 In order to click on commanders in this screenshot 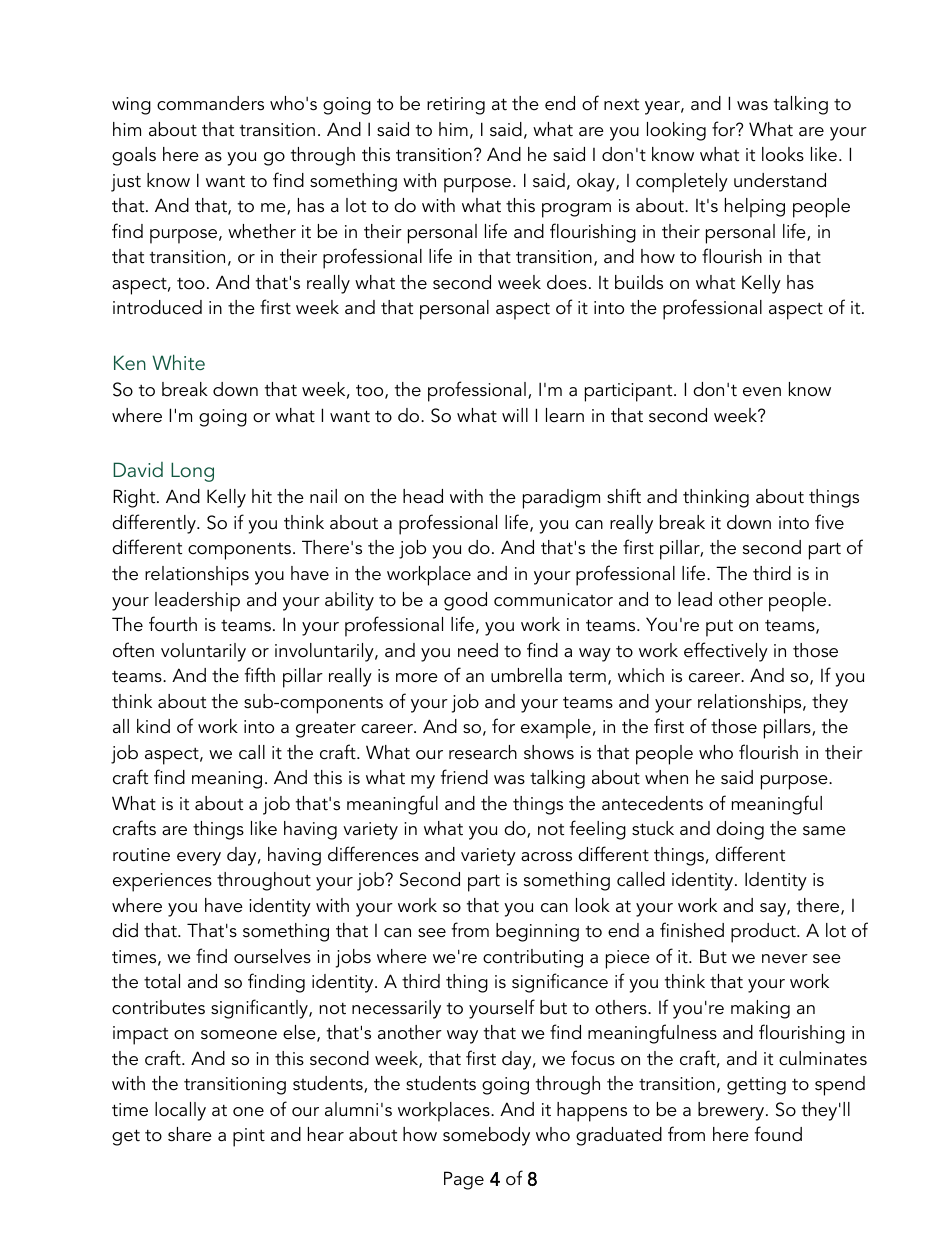, I will do `click(210, 103)`.
